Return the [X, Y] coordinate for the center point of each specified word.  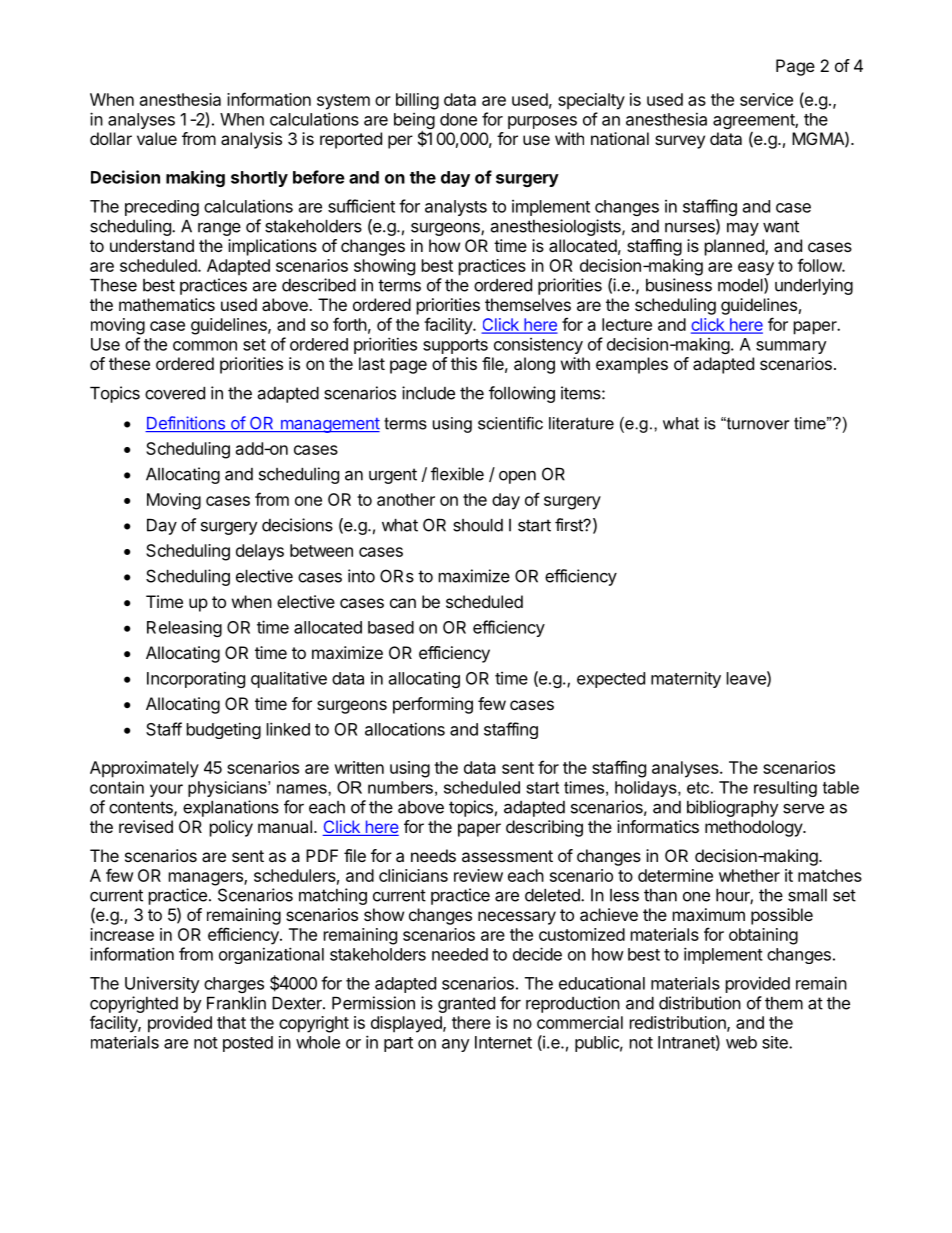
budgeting [224, 730]
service [766, 99]
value [157, 138]
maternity [686, 679]
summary [791, 347]
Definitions [186, 424]
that [231, 1022]
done [458, 119]
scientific [510, 423]
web [741, 1042]
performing [433, 705]
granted [466, 1005]
